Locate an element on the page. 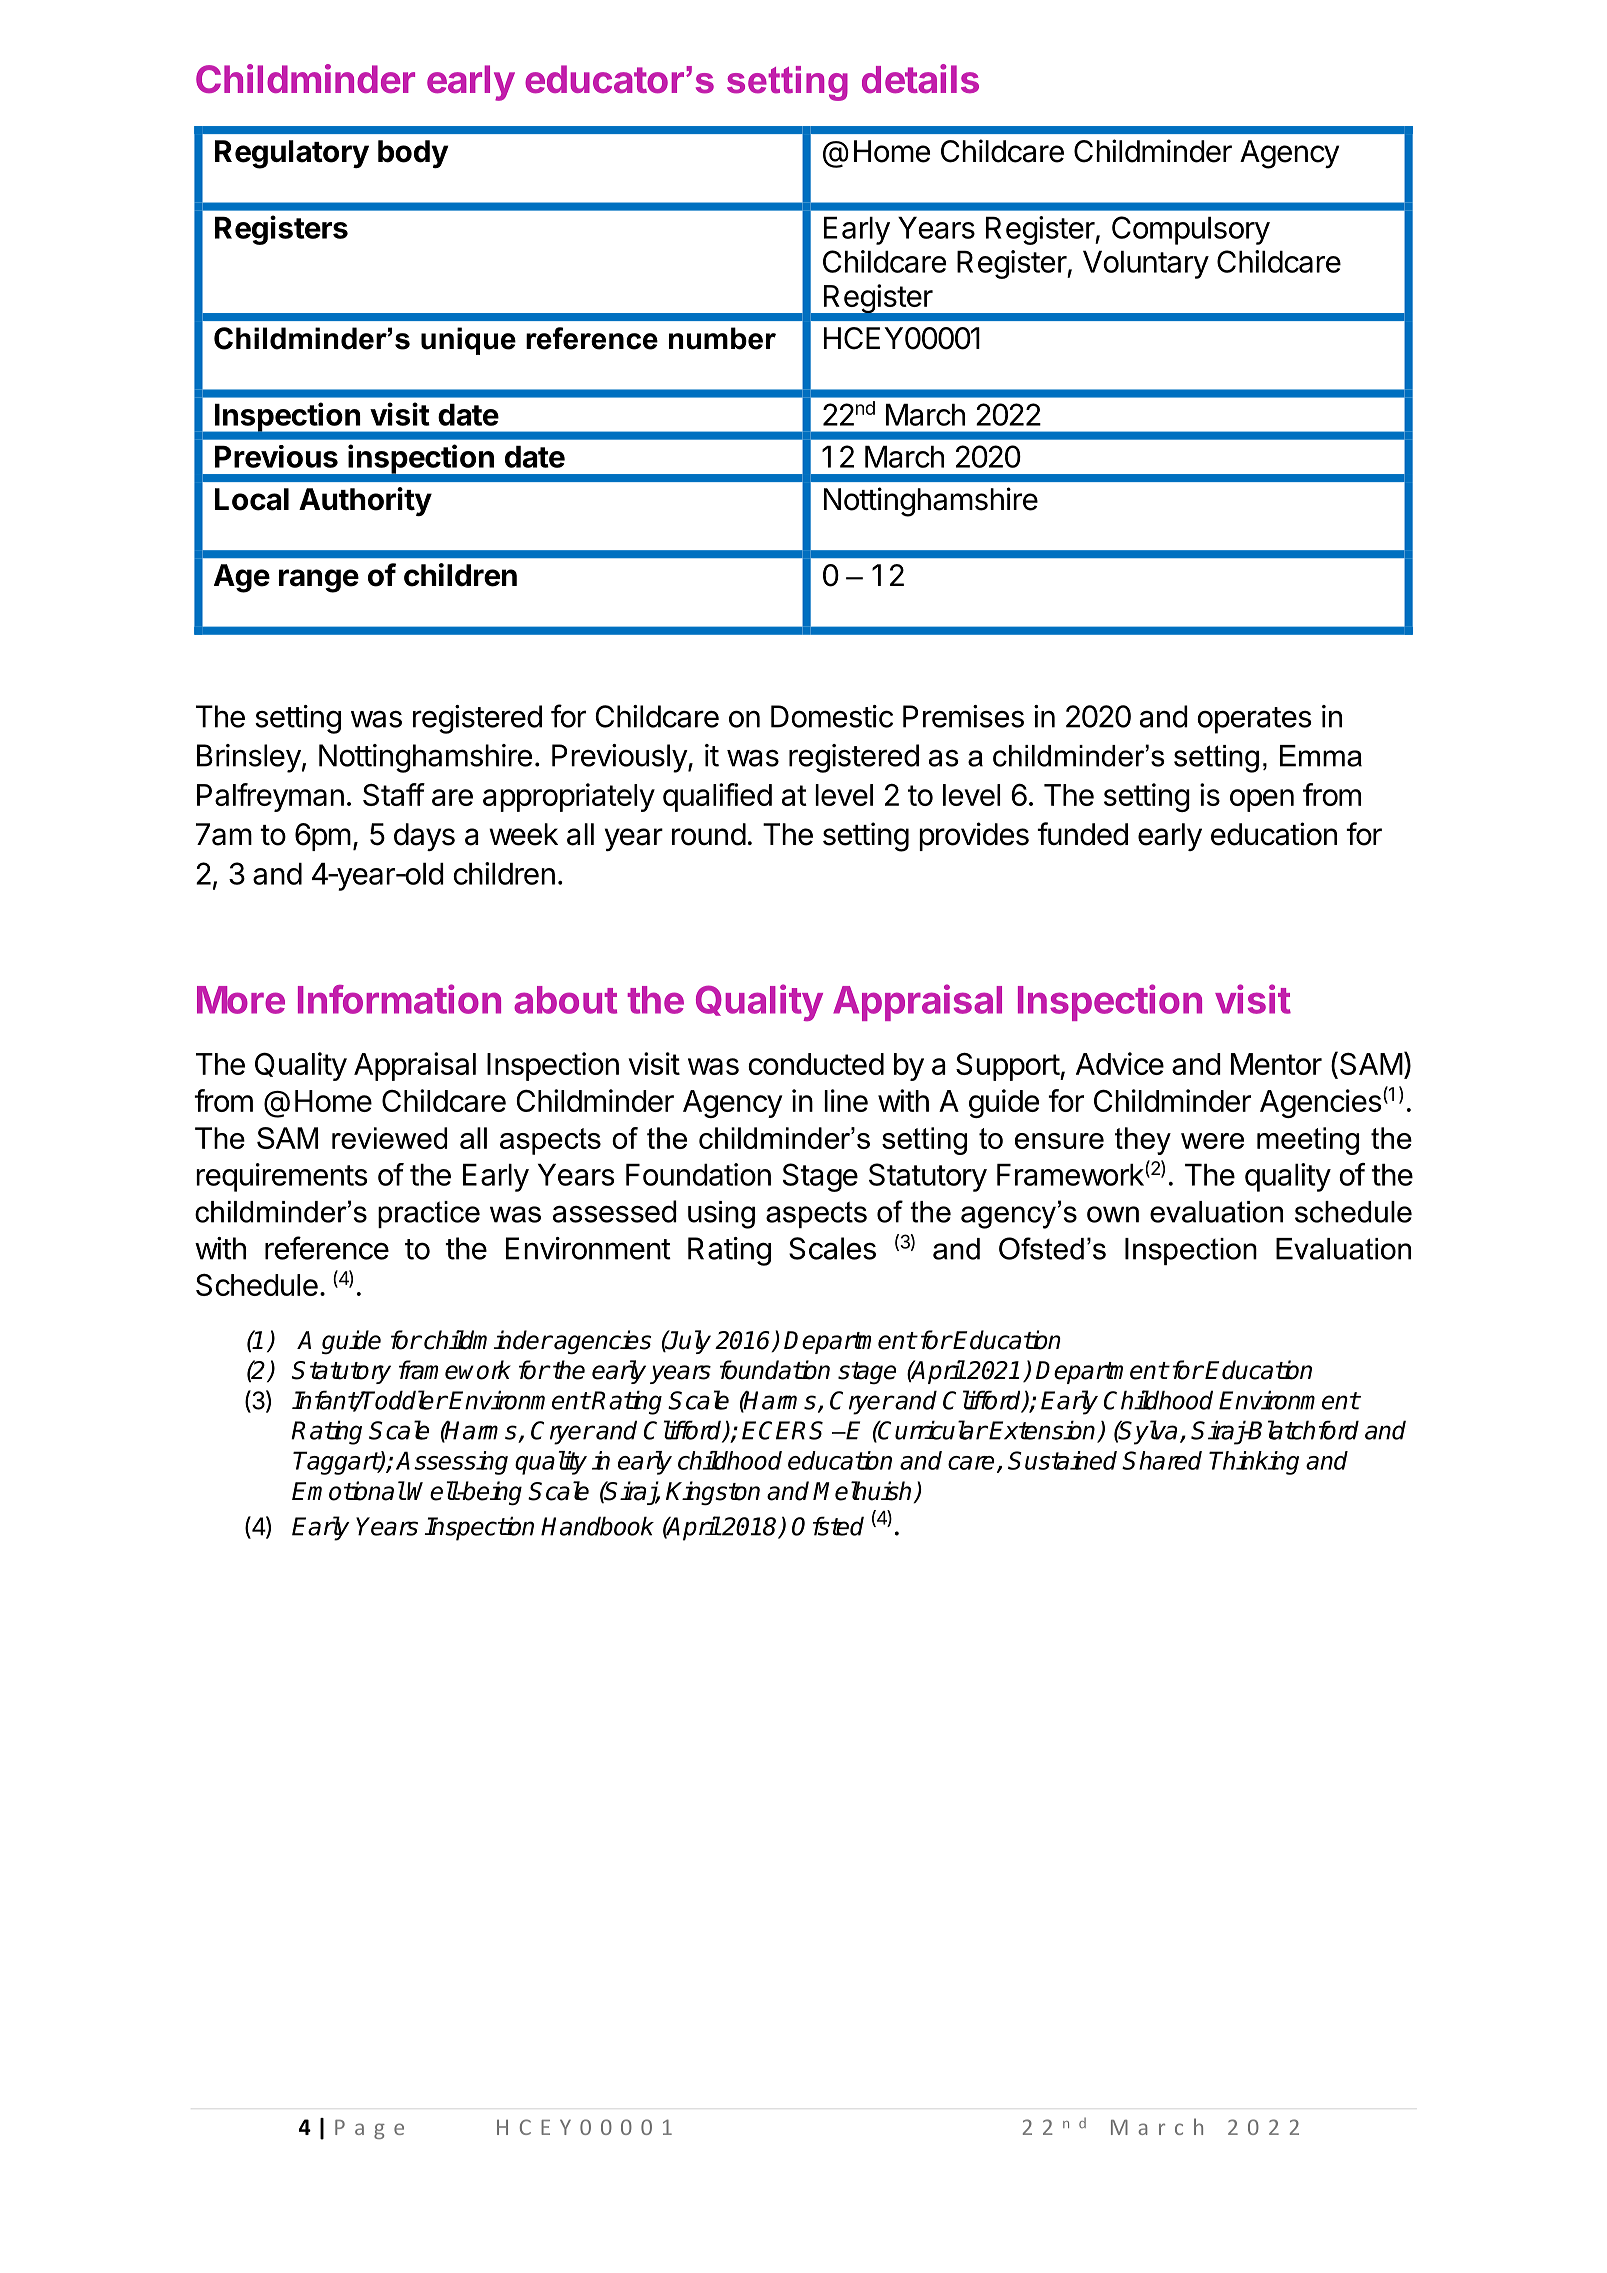  Assessing is located at coordinates (452, 1463).
